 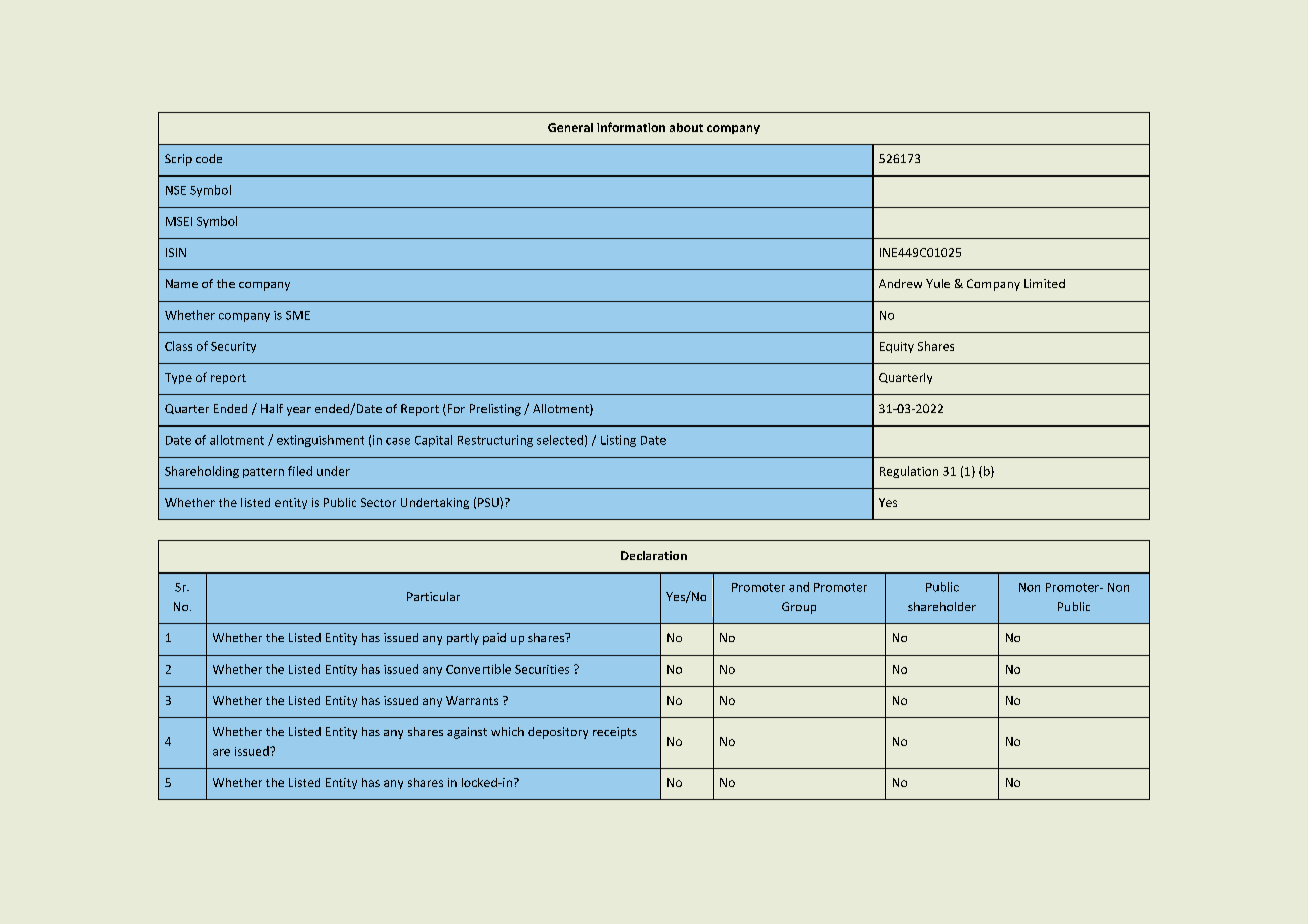 What do you see at coordinates (799, 608) in the screenshot?
I see `Group` at bounding box center [799, 608].
